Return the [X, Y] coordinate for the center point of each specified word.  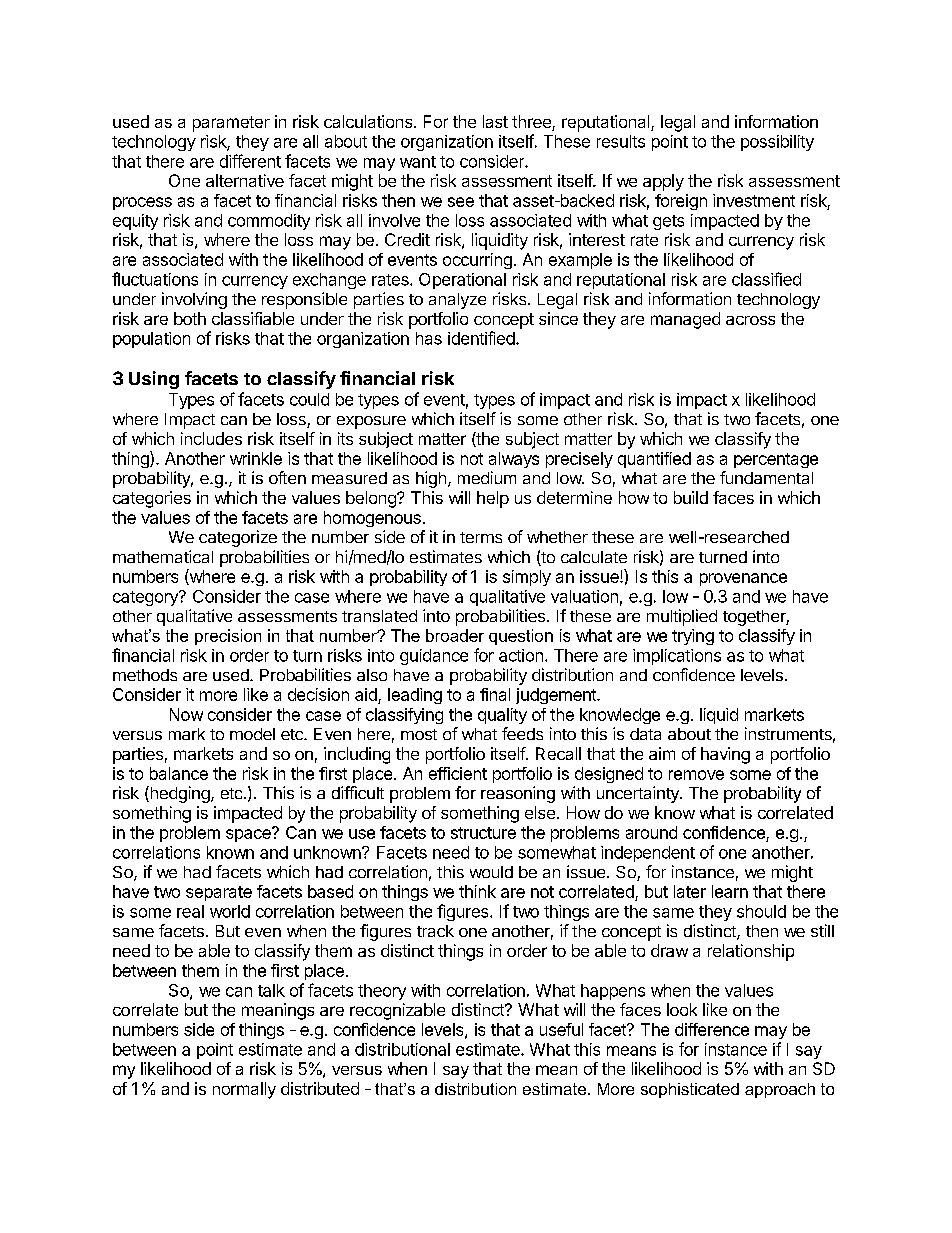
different [250, 161]
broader [455, 635]
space [249, 834]
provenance [743, 579]
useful [561, 1029]
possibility [777, 143]
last [495, 121]
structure [483, 833]
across [750, 320]
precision [228, 637]
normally [244, 1090]
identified [482, 338]
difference [712, 1029]
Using [154, 380]
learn [730, 891]
